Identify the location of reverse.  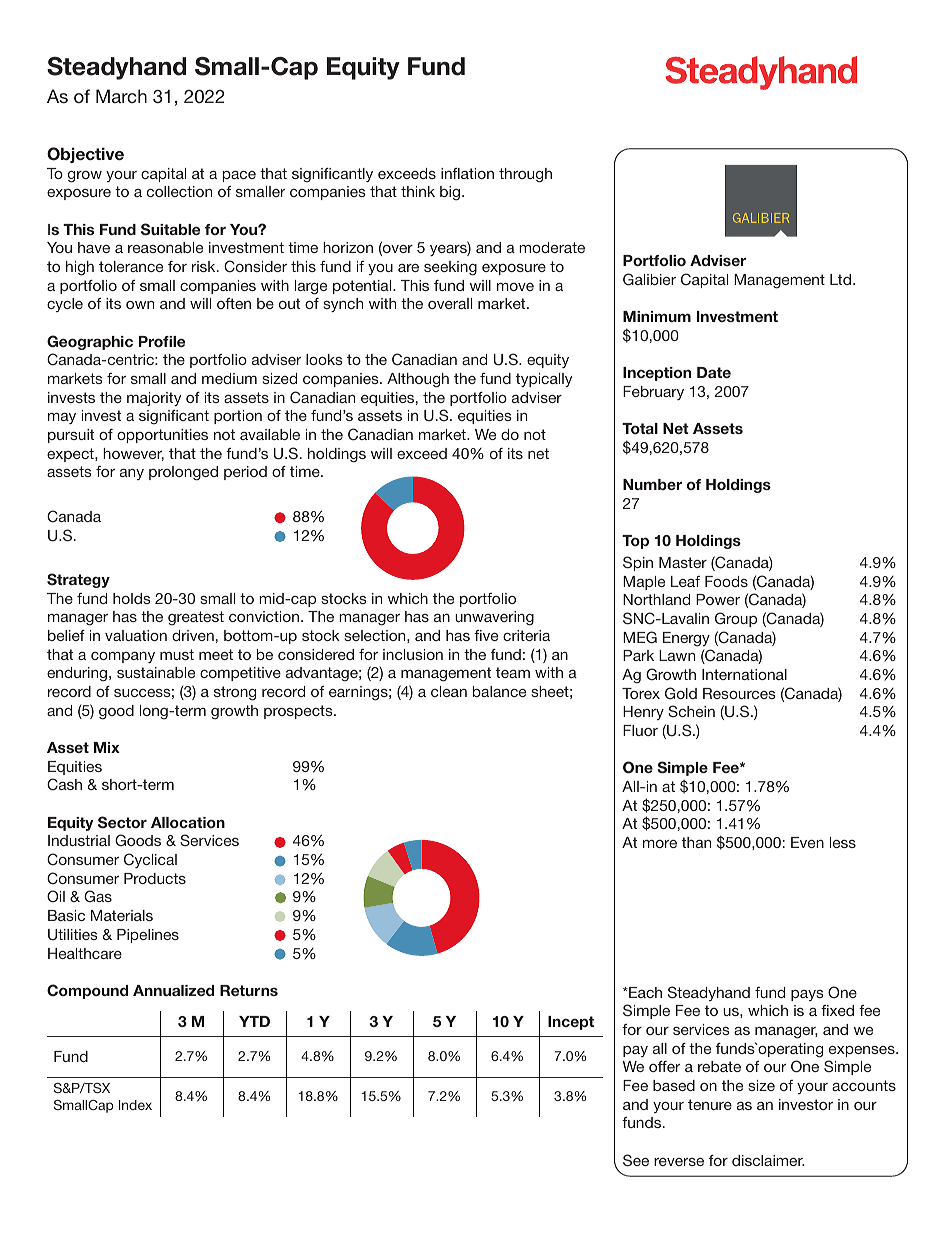
(679, 1162).
